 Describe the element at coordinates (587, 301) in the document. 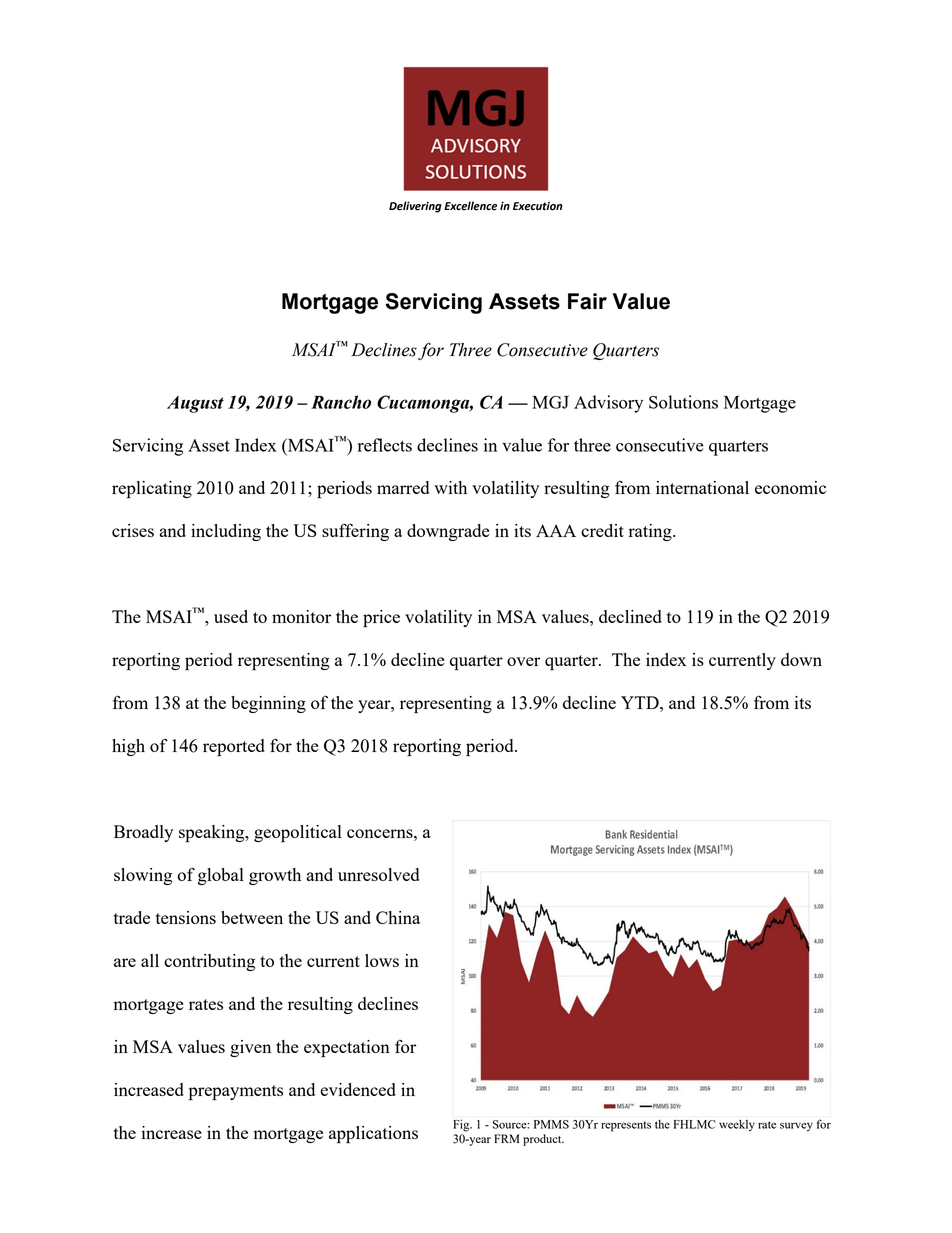

I see `Fair` at that location.
